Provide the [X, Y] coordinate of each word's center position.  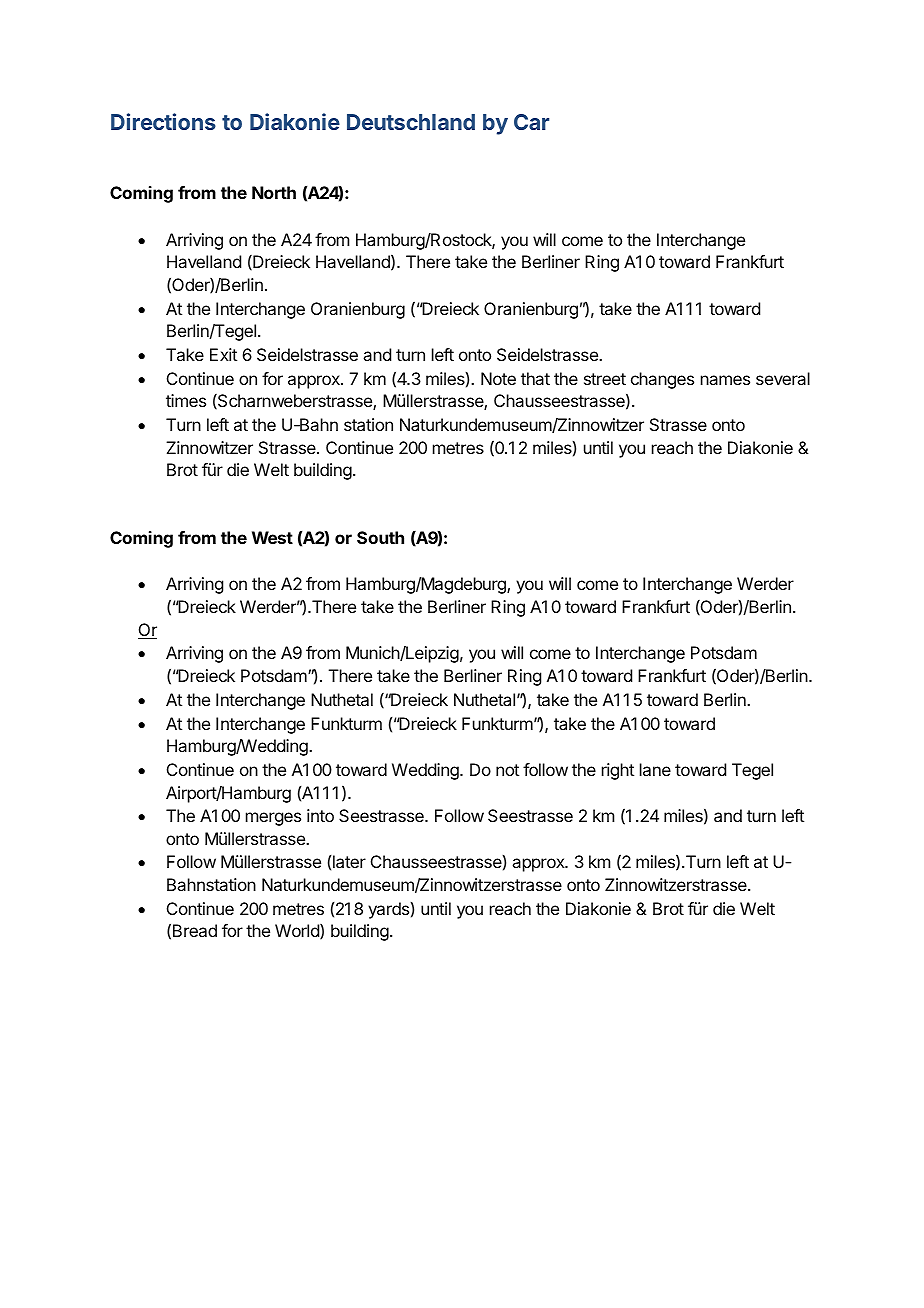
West [272, 537]
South [380, 537]
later [349, 861]
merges [273, 819]
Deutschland [411, 122]
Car [531, 122]
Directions [163, 121]
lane [655, 769]
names [725, 380]
